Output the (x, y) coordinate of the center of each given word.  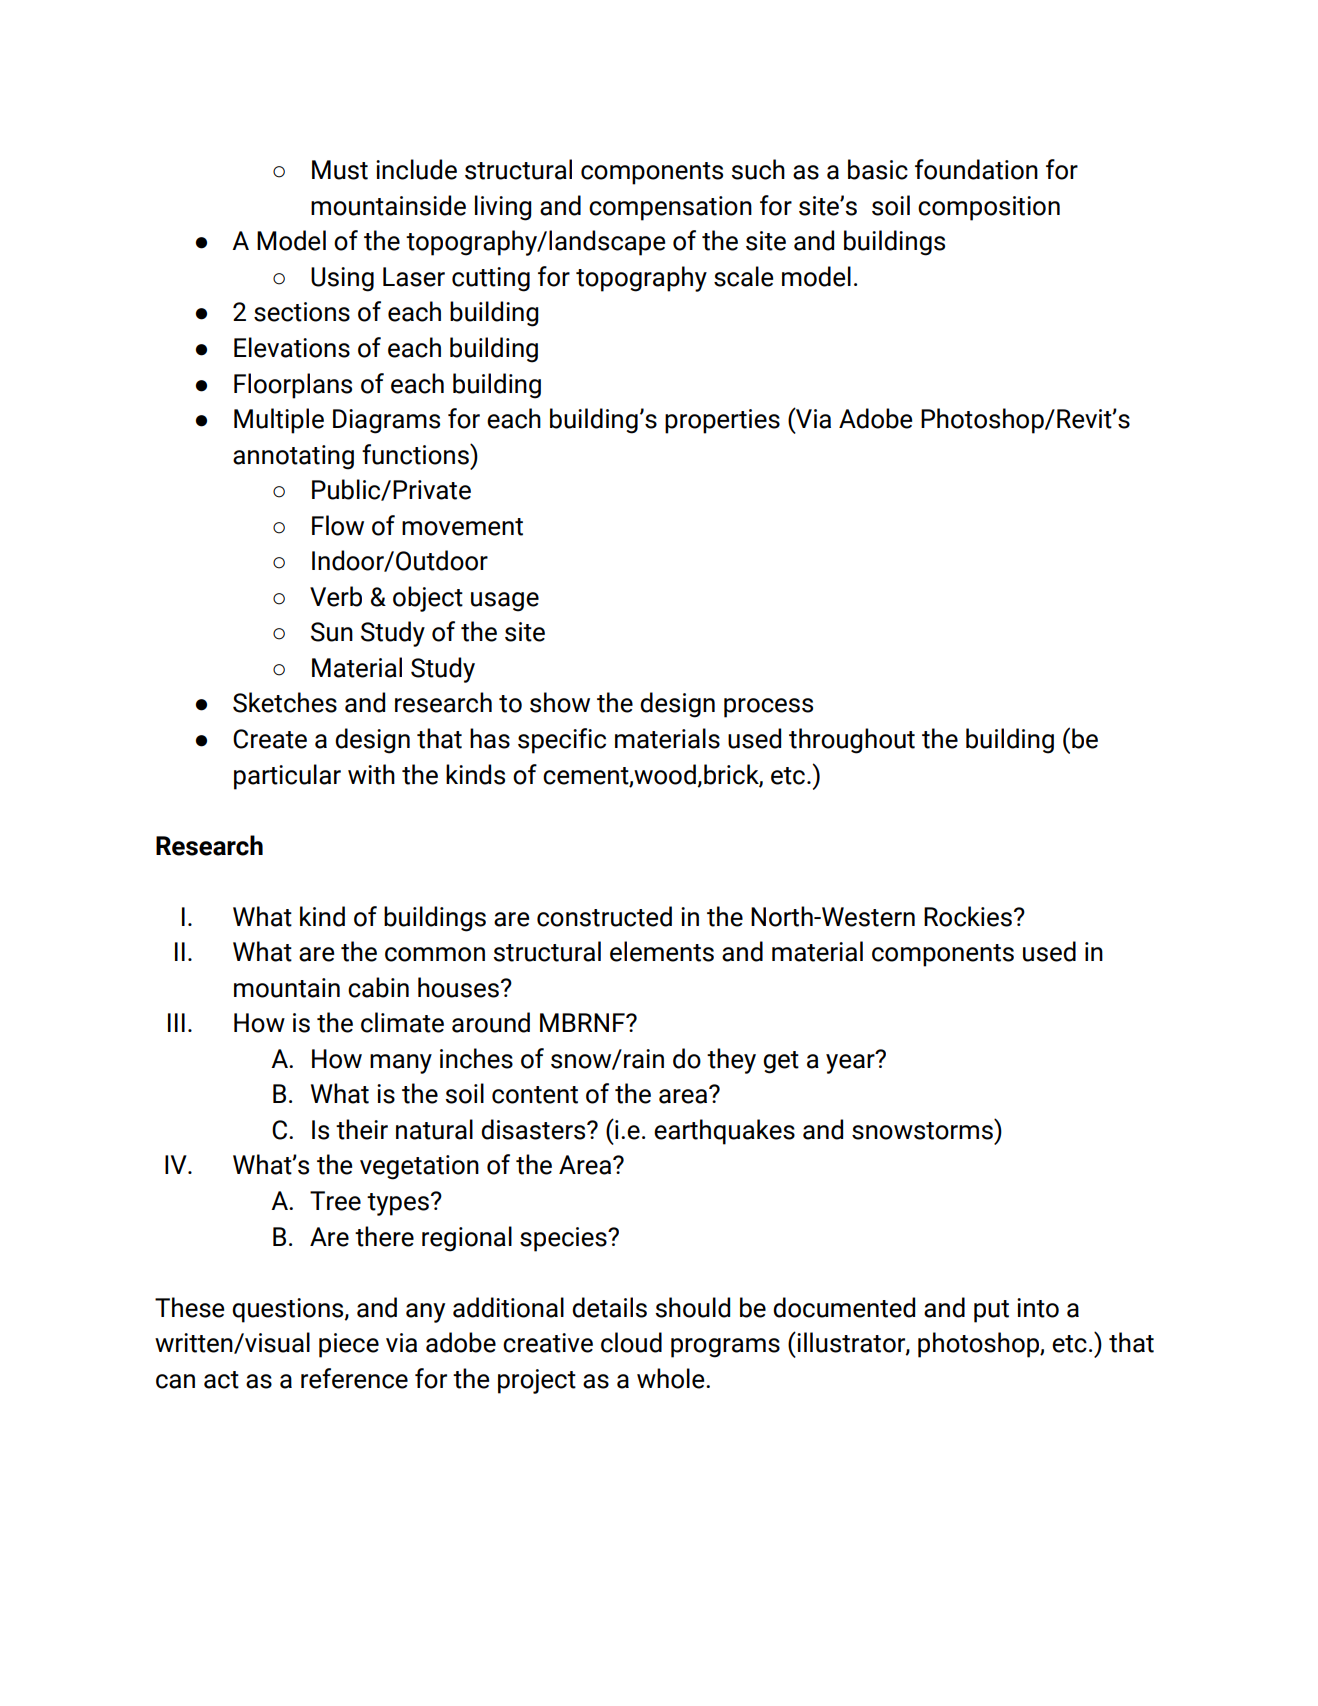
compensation (670, 208)
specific (562, 741)
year (851, 1062)
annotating (293, 457)
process (768, 708)
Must (340, 170)
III (176, 1022)
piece (349, 1345)
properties (722, 421)
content (535, 1095)
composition (989, 208)
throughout (852, 741)
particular (287, 777)
